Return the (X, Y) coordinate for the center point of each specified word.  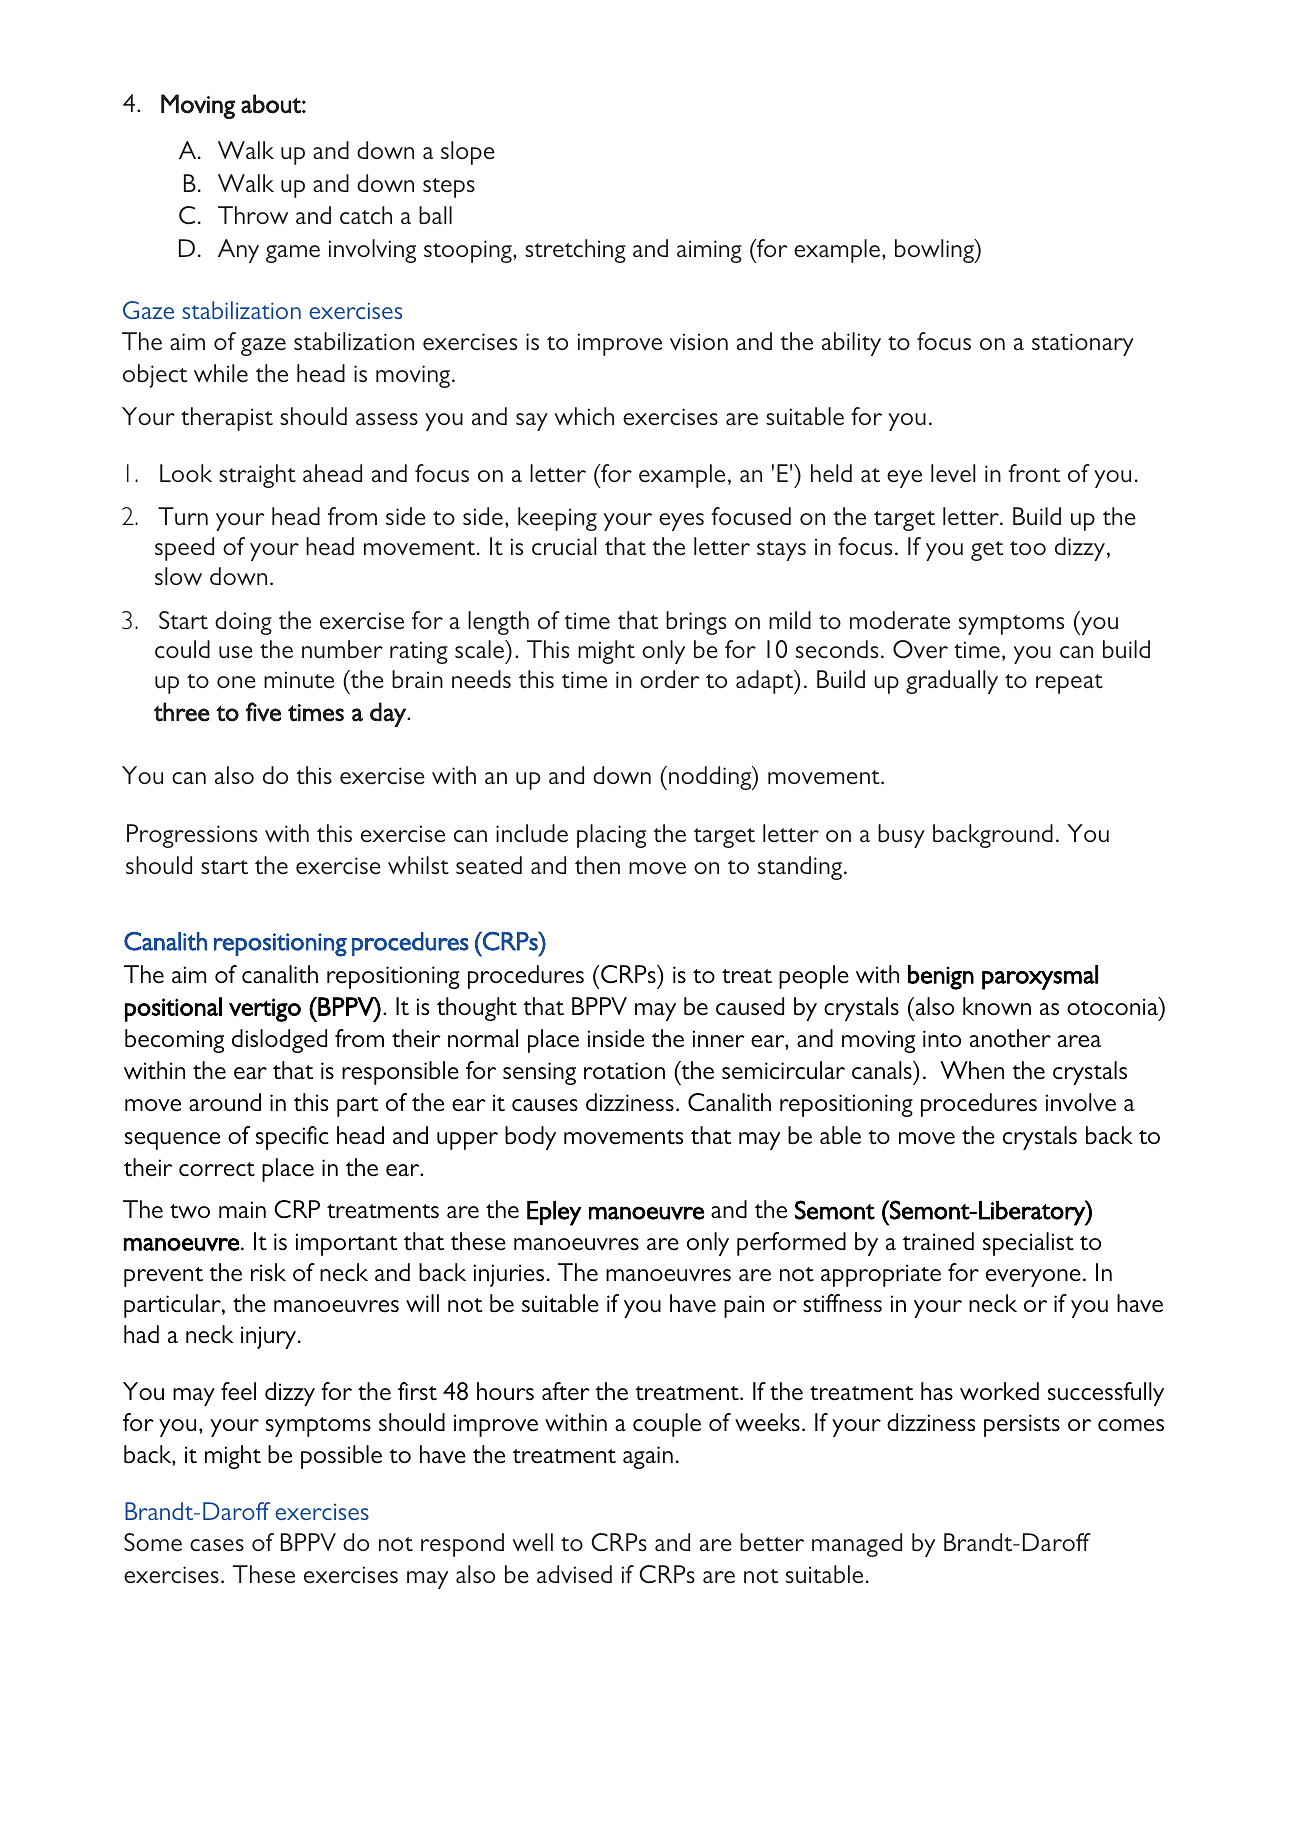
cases (217, 1545)
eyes (681, 522)
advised (574, 1574)
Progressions (192, 836)
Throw (253, 215)
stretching (575, 251)
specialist (1028, 1244)
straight (257, 476)
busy (901, 836)
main (242, 1209)
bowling (935, 251)
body (530, 1138)
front (1034, 473)
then (597, 865)
